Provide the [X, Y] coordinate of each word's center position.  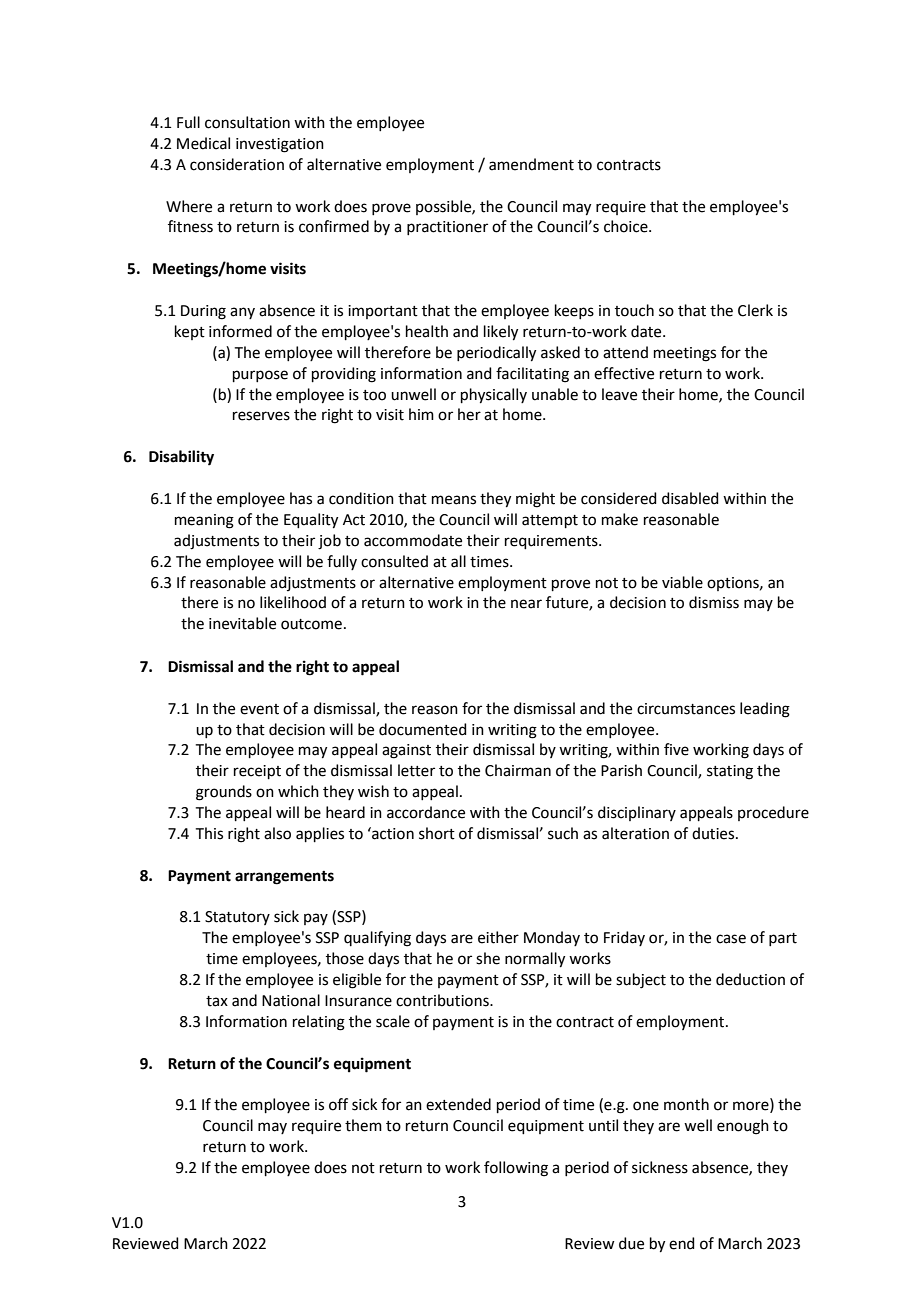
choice [627, 226]
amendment [531, 164]
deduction [750, 979]
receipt [257, 772]
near [526, 604]
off [338, 1104]
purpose [260, 376]
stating [730, 772]
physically [494, 396]
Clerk [755, 310]
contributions [443, 1000]
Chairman [518, 770]
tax [217, 1001]
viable [682, 582]
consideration [237, 164]
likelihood [293, 602]
